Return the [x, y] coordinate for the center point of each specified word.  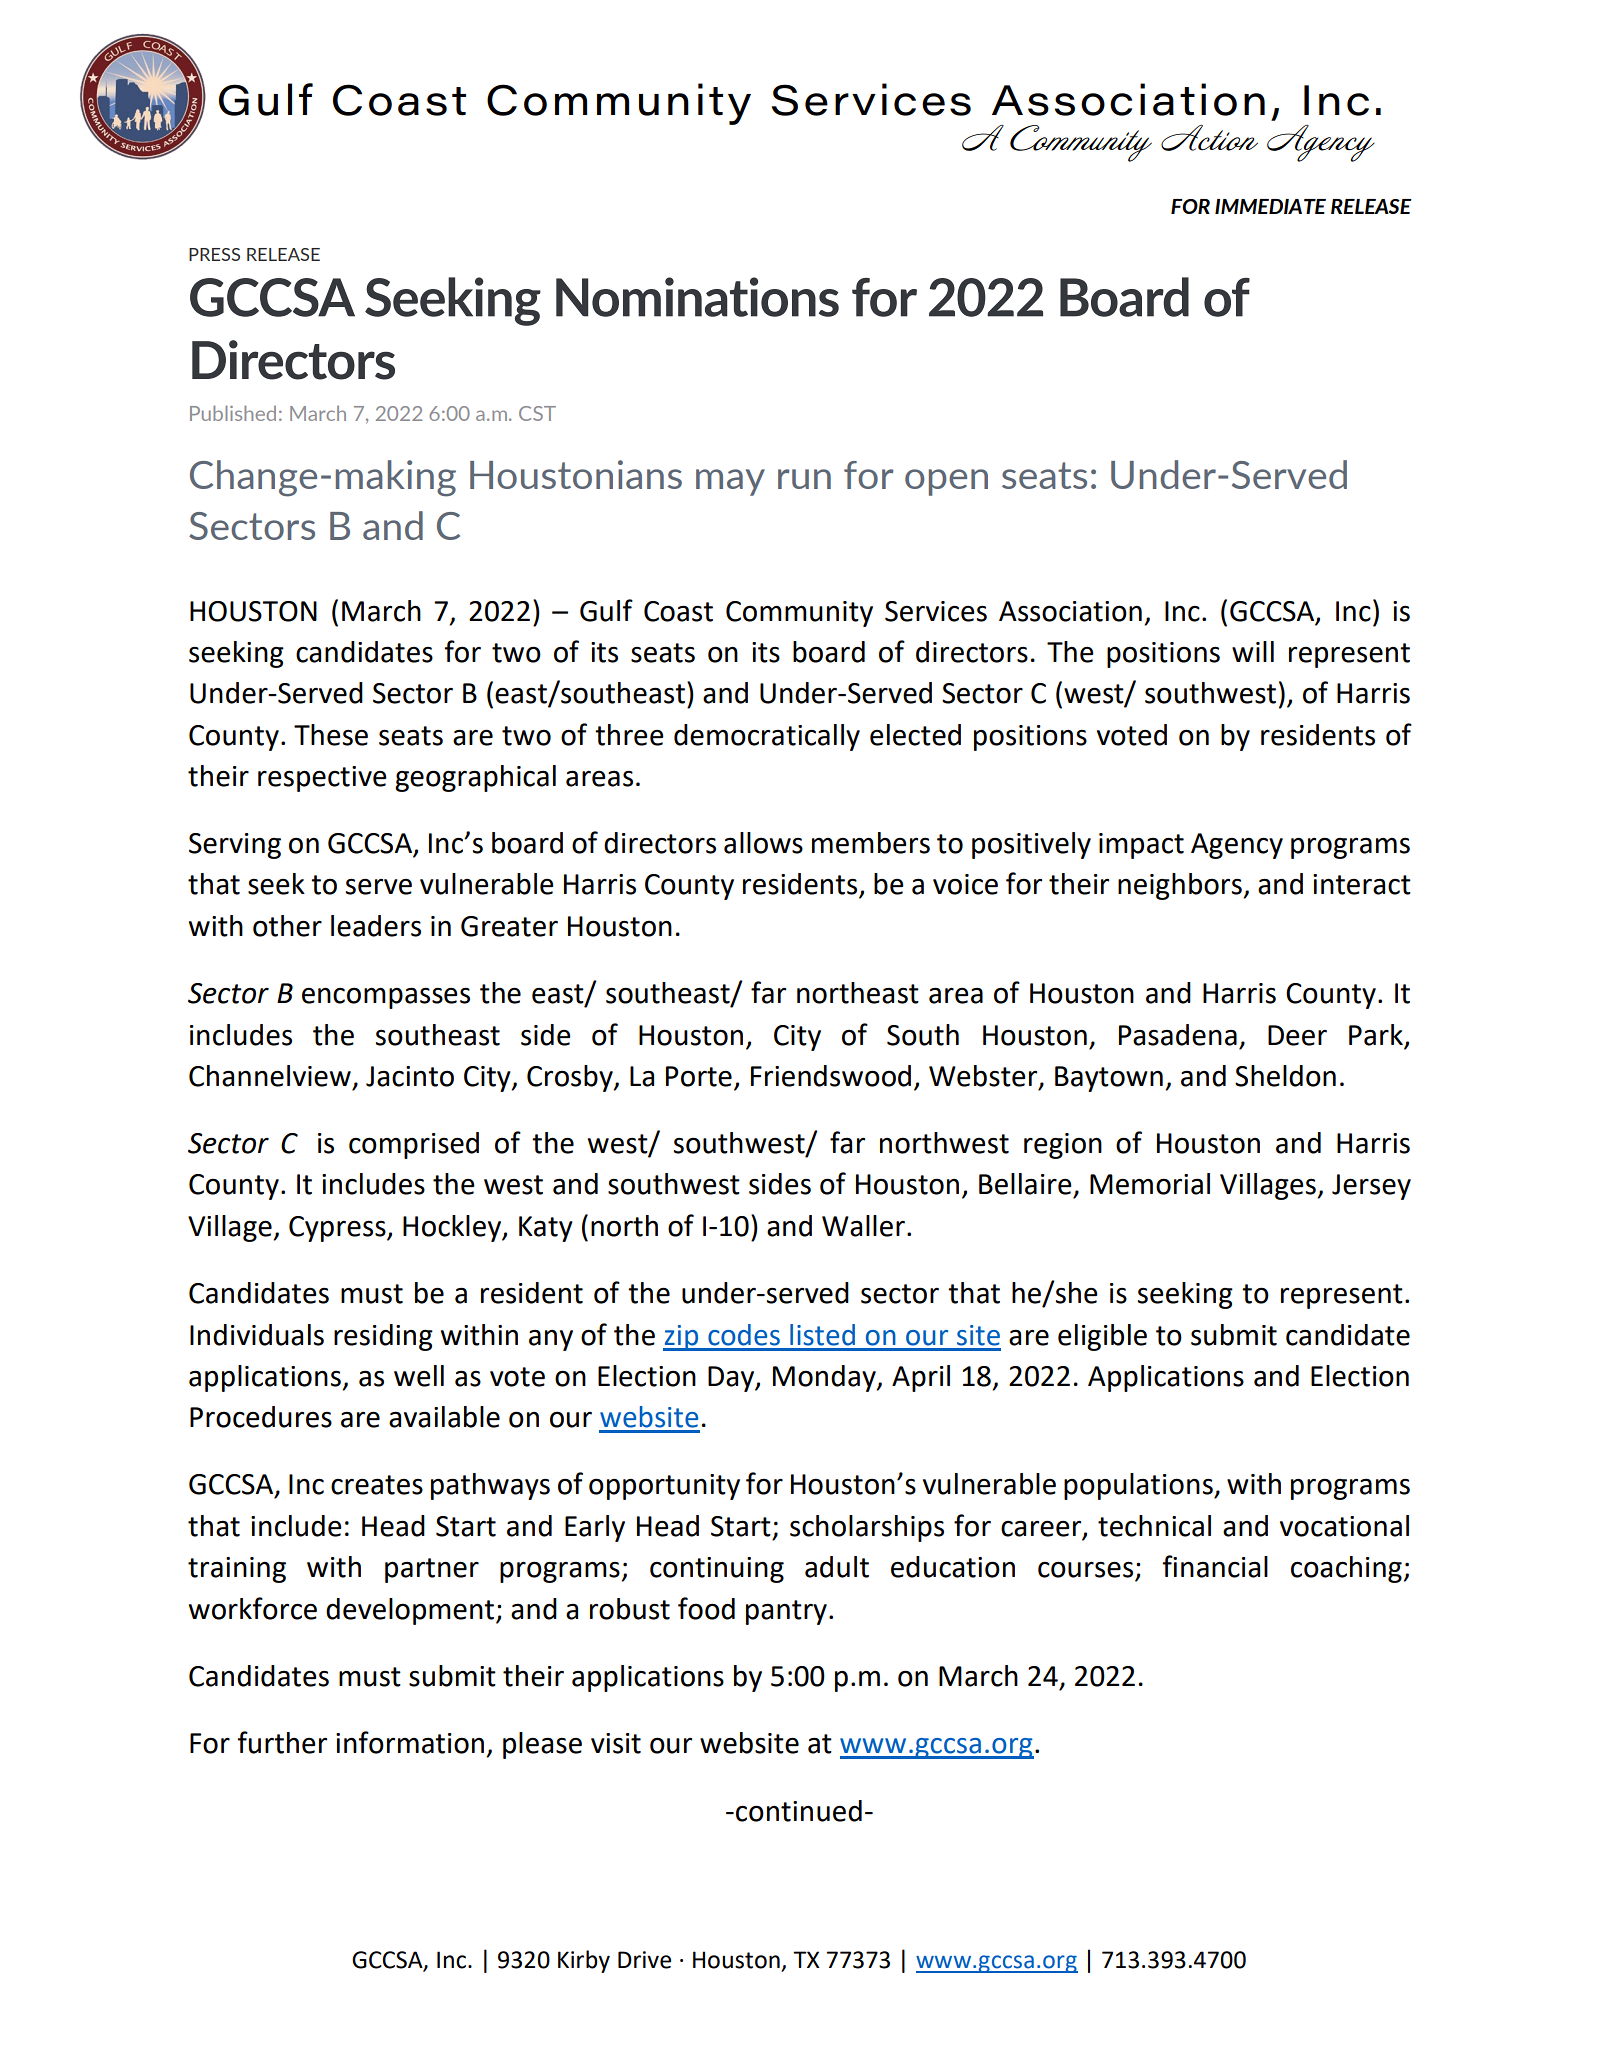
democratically [767, 737]
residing [383, 1337]
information [410, 1742]
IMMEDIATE [1270, 206]
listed [822, 1335]
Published [233, 413]
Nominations [697, 297]
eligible [1102, 1337]
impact [1141, 846]
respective [322, 779]
